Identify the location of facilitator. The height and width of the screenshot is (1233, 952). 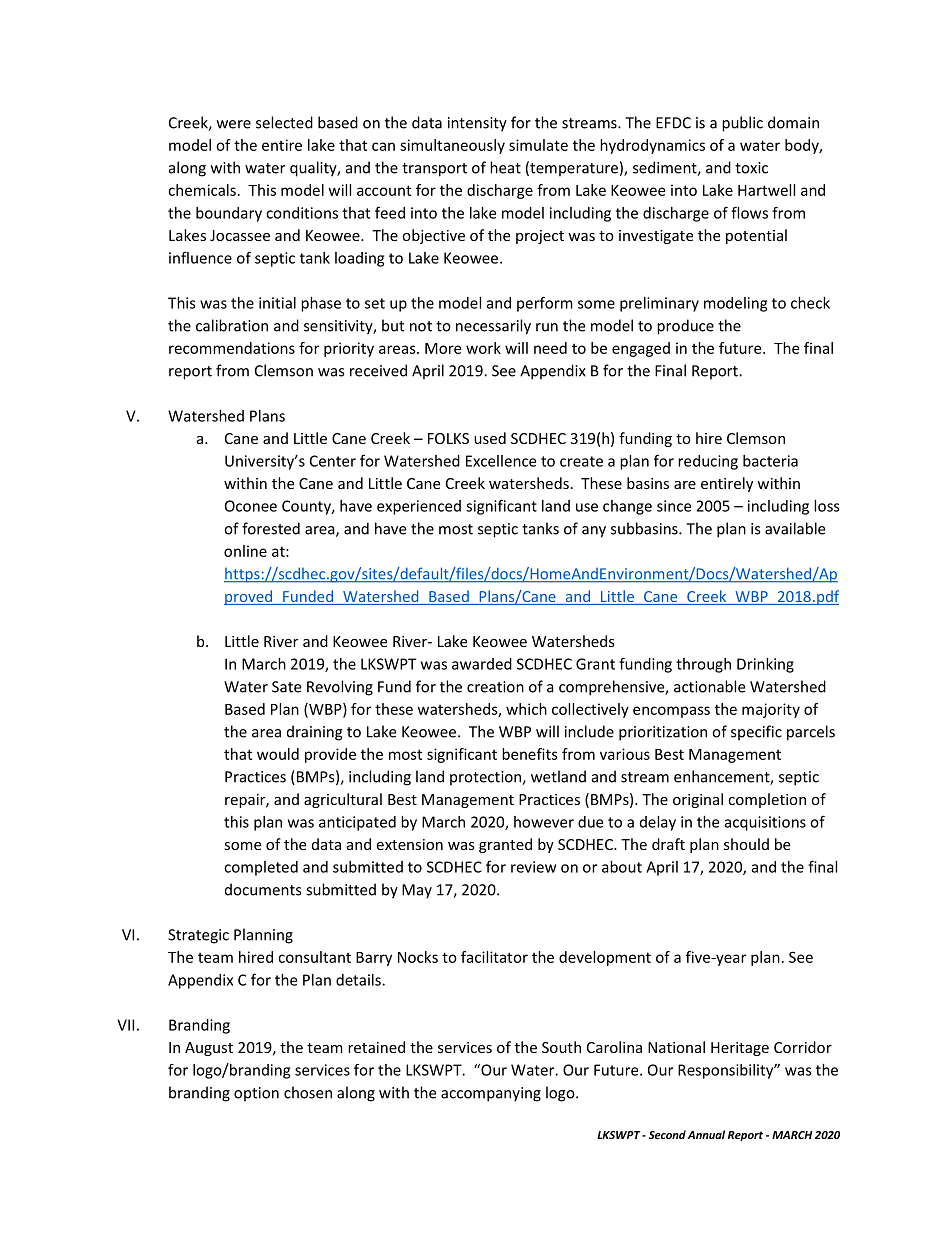
(494, 957).
